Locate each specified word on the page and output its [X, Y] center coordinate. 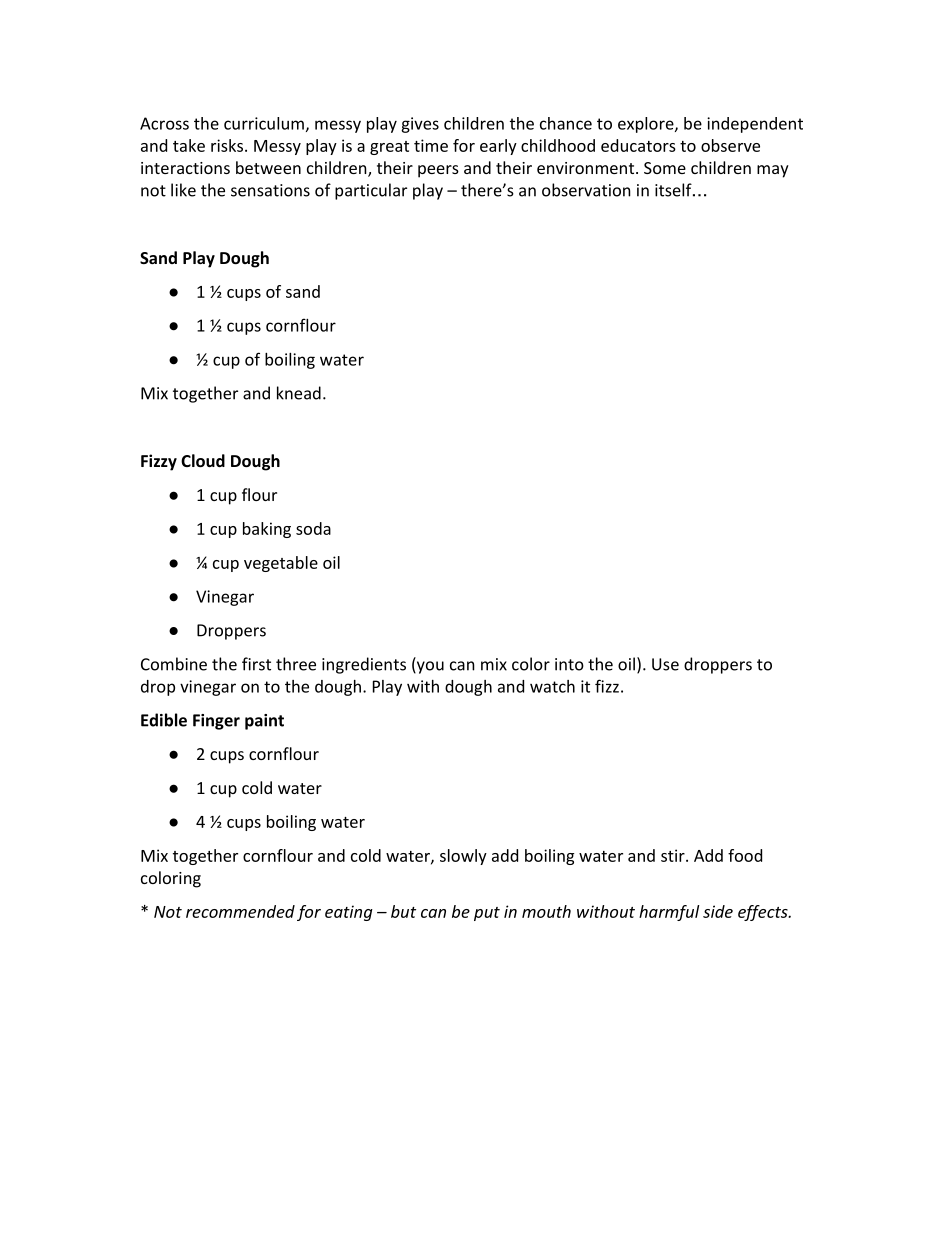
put [487, 914]
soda [313, 528]
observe [730, 145]
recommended [240, 911]
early [498, 147]
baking [267, 530]
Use [665, 664]
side [718, 911]
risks [227, 145]
